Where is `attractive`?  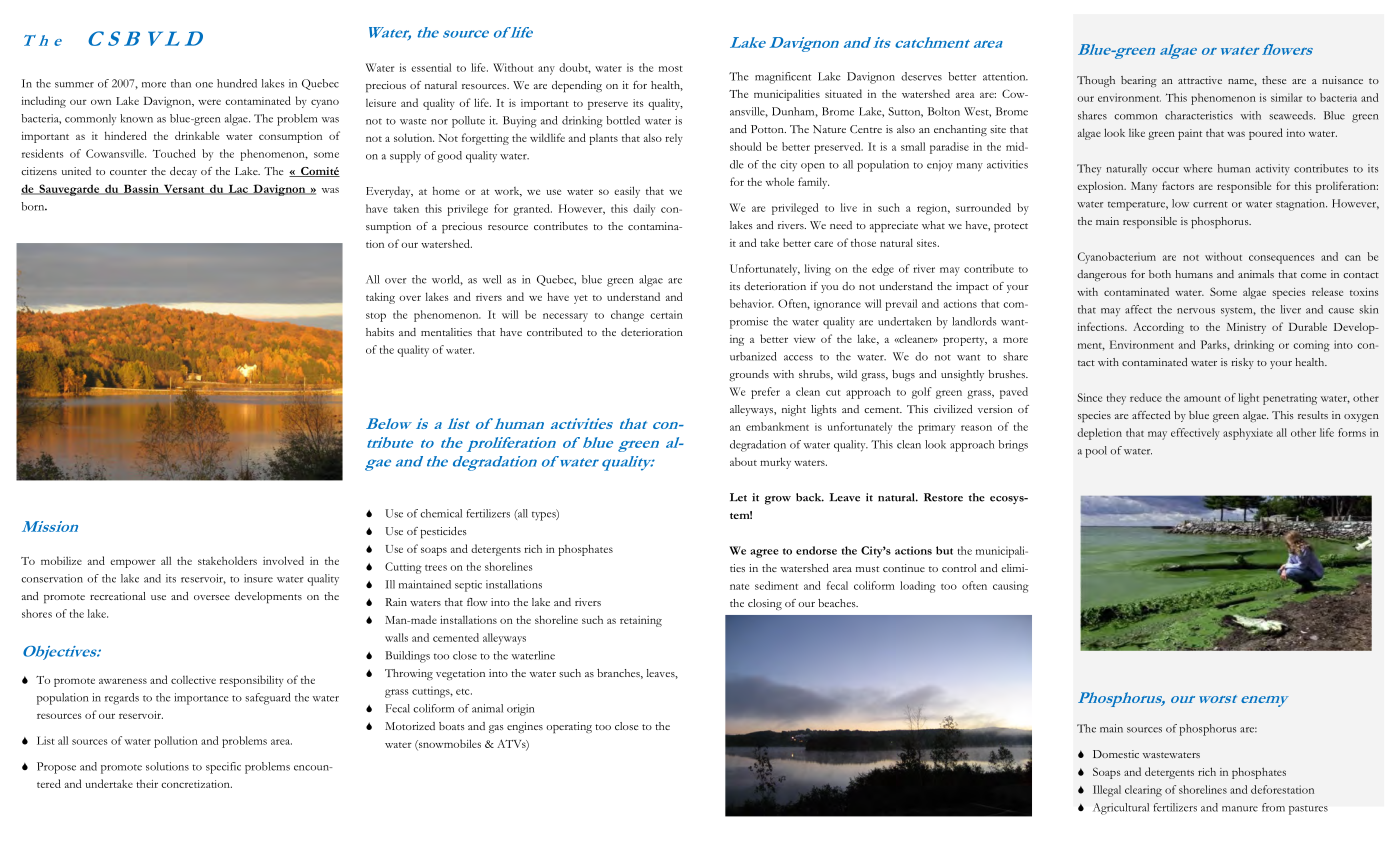
attractive is located at coordinates (1200, 80).
